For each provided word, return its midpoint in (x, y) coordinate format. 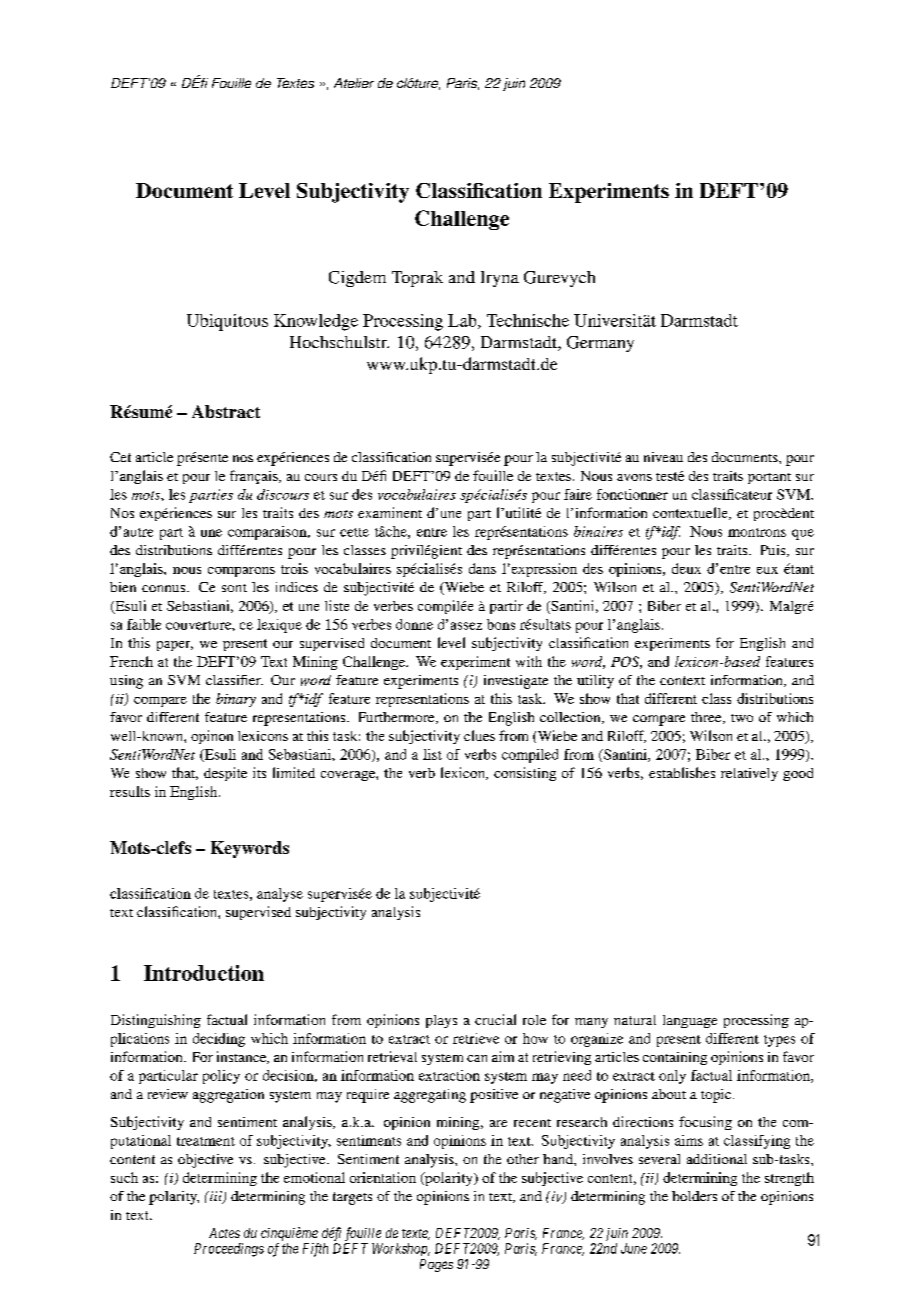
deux (686, 568)
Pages (436, 1265)
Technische (528, 320)
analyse (280, 895)
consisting (525, 774)
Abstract (226, 411)
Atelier (354, 83)
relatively (749, 774)
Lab (463, 321)
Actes (224, 1233)
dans (482, 568)
